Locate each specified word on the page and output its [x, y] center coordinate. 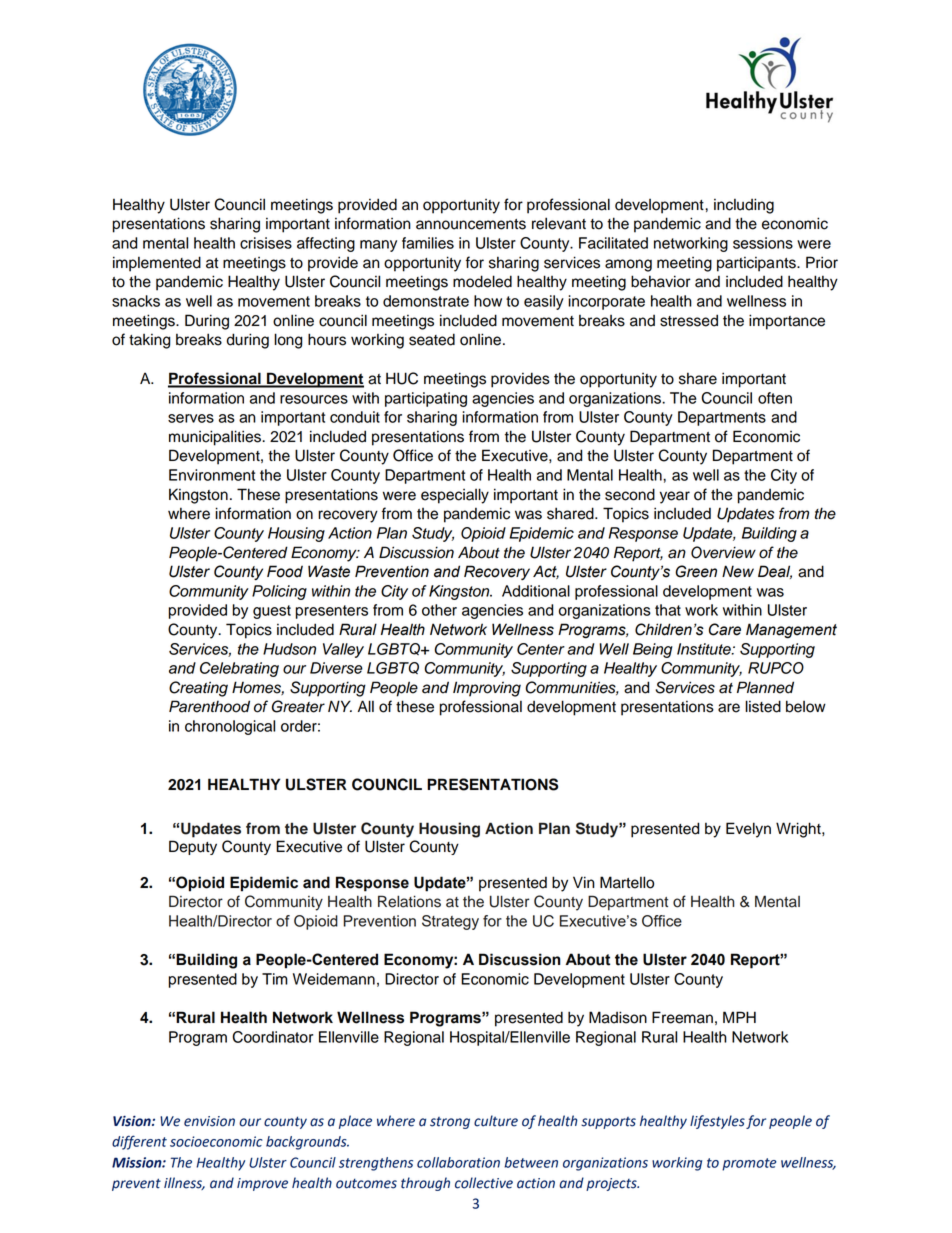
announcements [471, 224]
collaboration [458, 1162]
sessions [763, 243]
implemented [157, 264]
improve [262, 1184]
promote [749, 1164]
